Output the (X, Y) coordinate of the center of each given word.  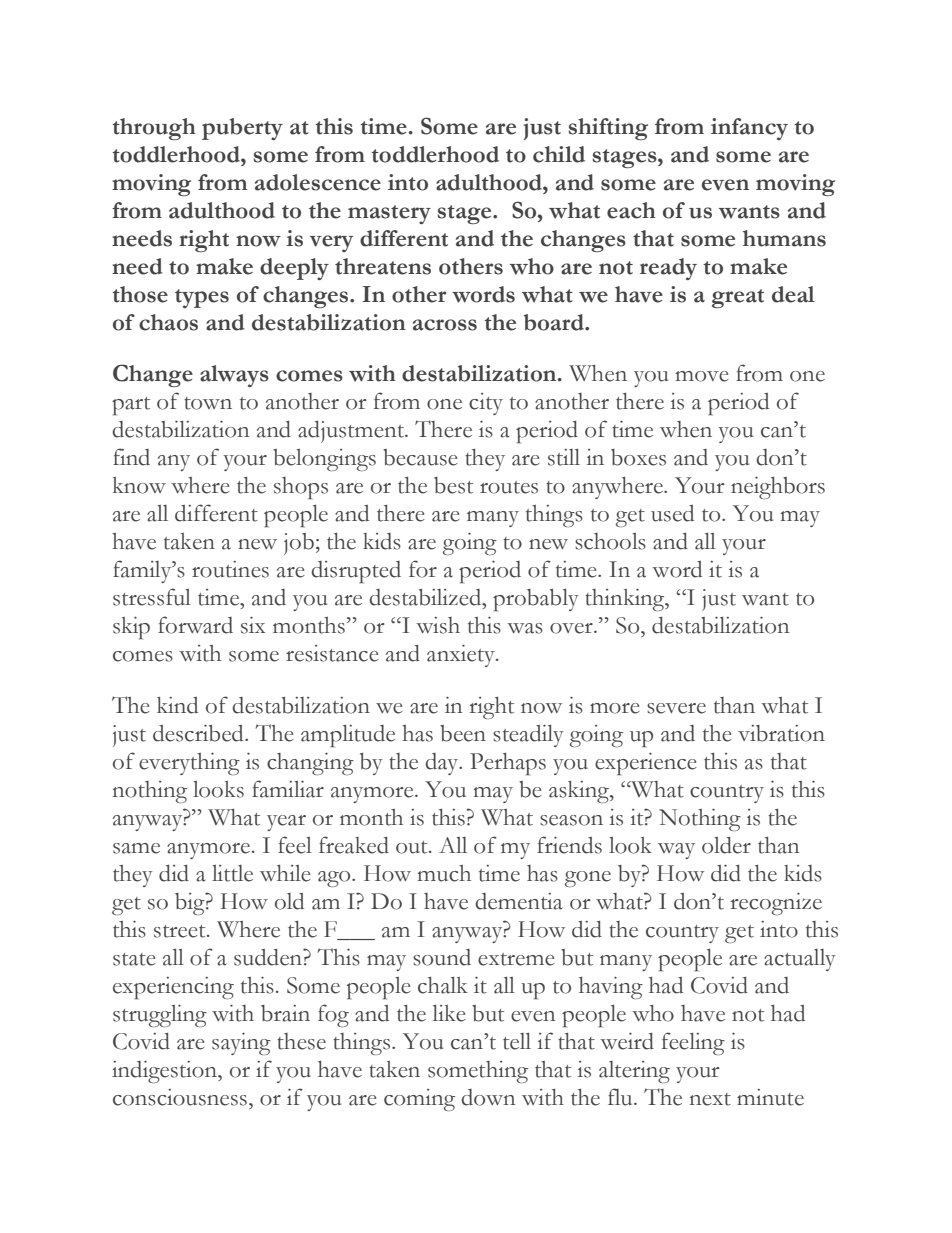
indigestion (165, 1072)
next (710, 1099)
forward (195, 625)
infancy (749, 129)
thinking (626, 600)
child (559, 154)
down (488, 1097)
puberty (242, 129)
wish (438, 625)
